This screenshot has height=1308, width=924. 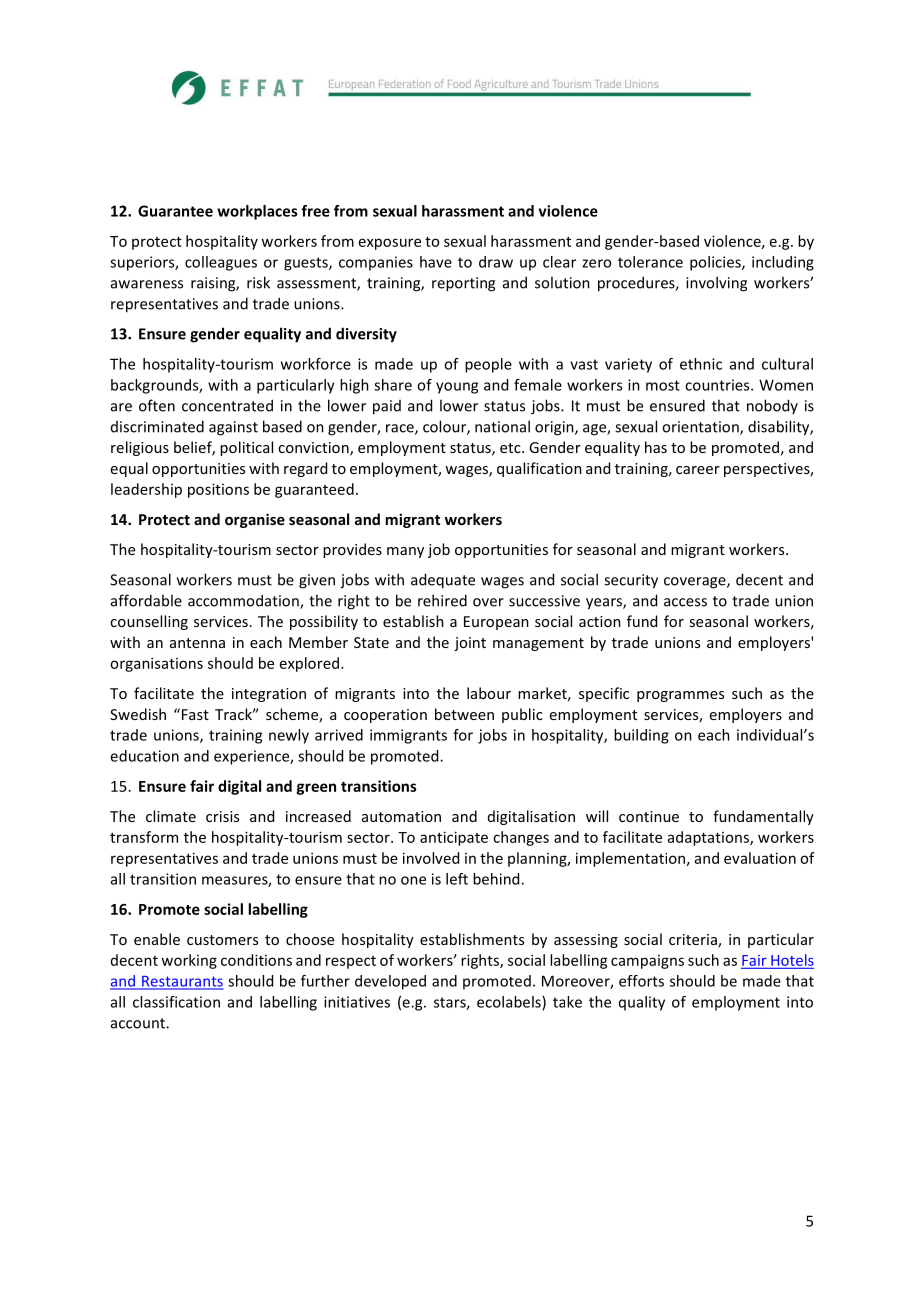 What do you see at coordinates (244, 601) in the screenshot?
I see `accommodation` at bounding box center [244, 601].
